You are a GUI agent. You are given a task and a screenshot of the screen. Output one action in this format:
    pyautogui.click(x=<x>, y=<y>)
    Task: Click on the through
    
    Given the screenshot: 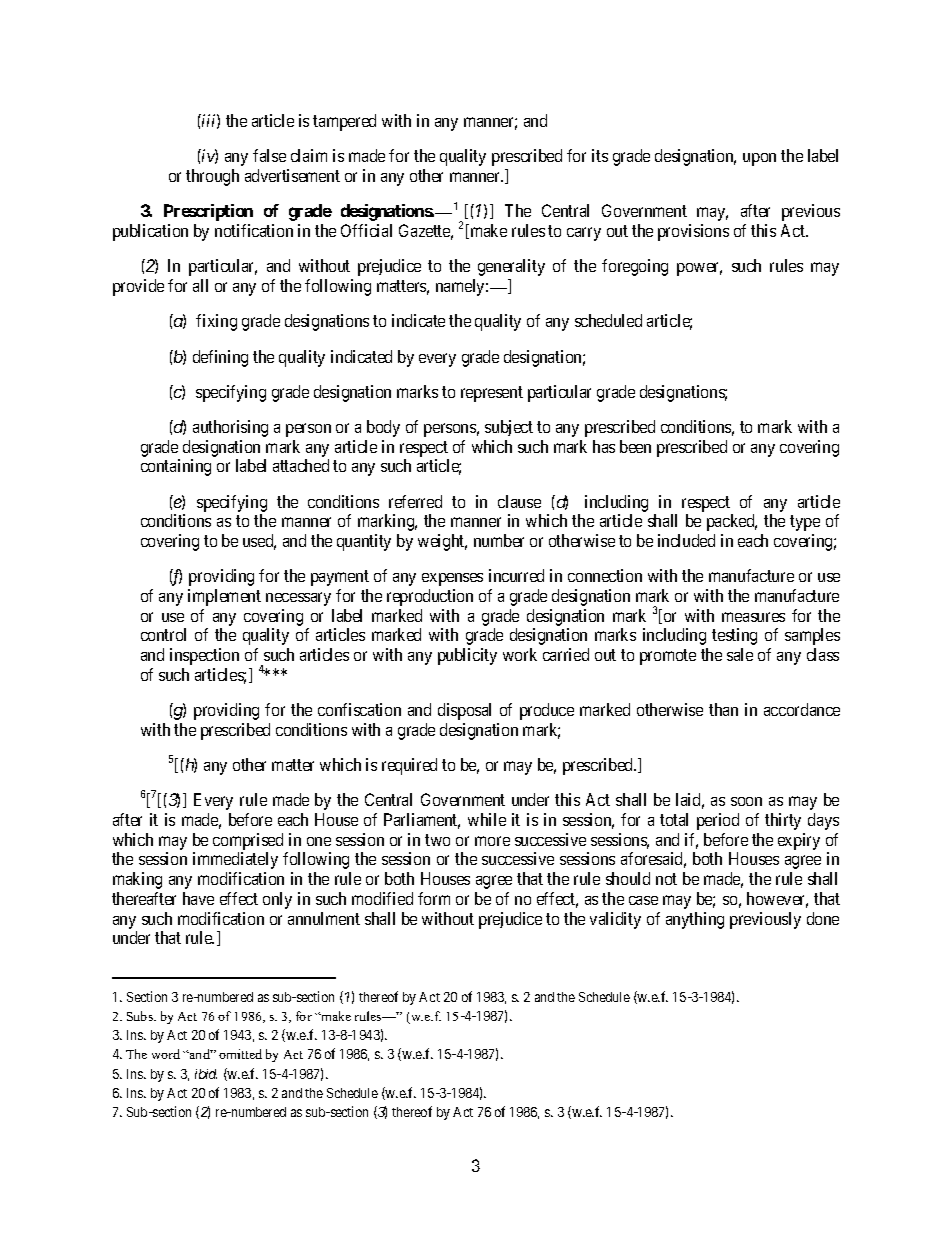 What is the action you would take?
    pyautogui.click(x=212, y=177)
